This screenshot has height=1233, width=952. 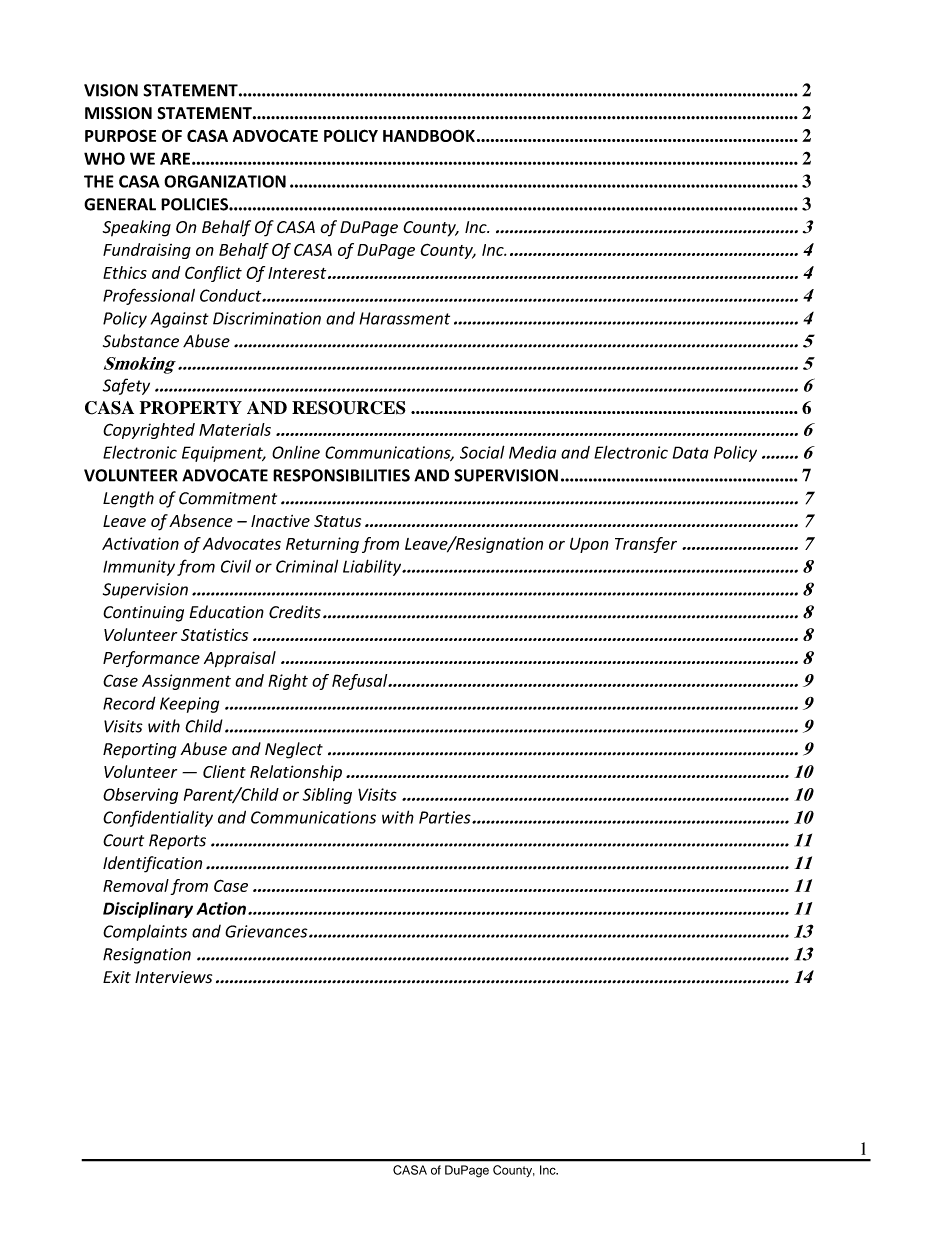 What do you see at coordinates (120, 135) in the screenshot?
I see `PURPOSE` at bounding box center [120, 135].
